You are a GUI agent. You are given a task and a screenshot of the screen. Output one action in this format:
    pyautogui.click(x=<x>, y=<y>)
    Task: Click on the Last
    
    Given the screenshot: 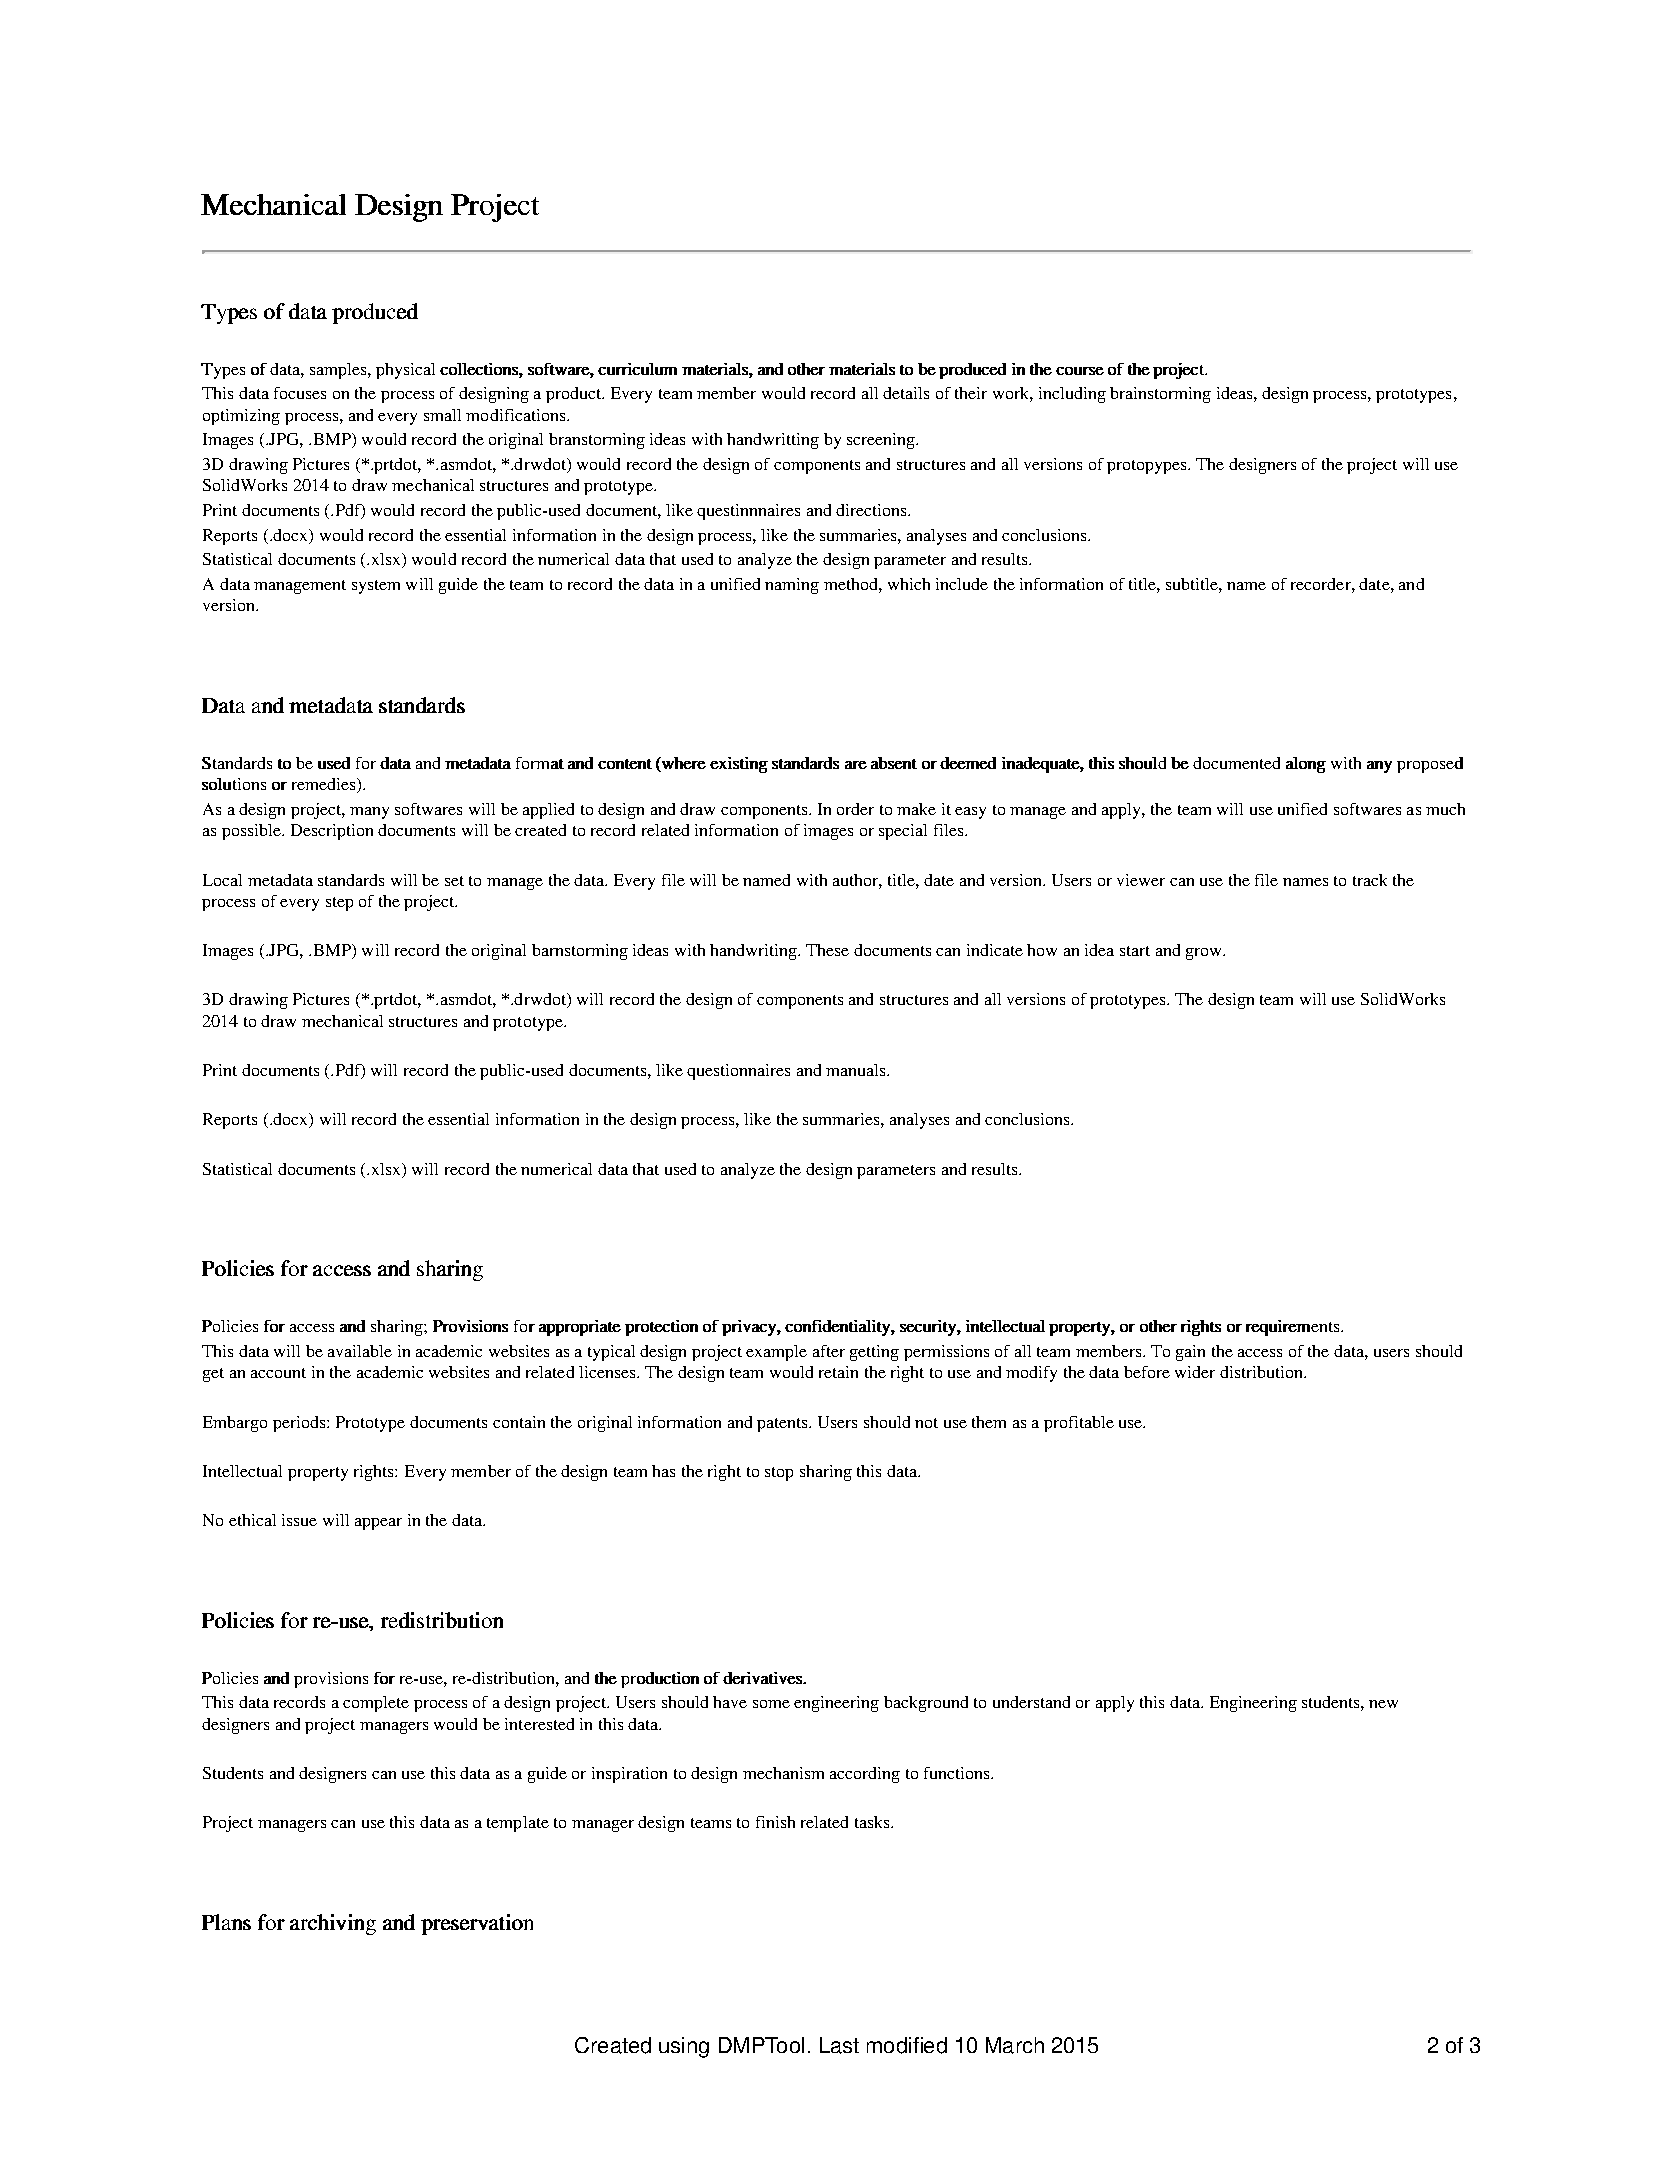 What is the action you would take?
    pyautogui.click(x=839, y=2045)
